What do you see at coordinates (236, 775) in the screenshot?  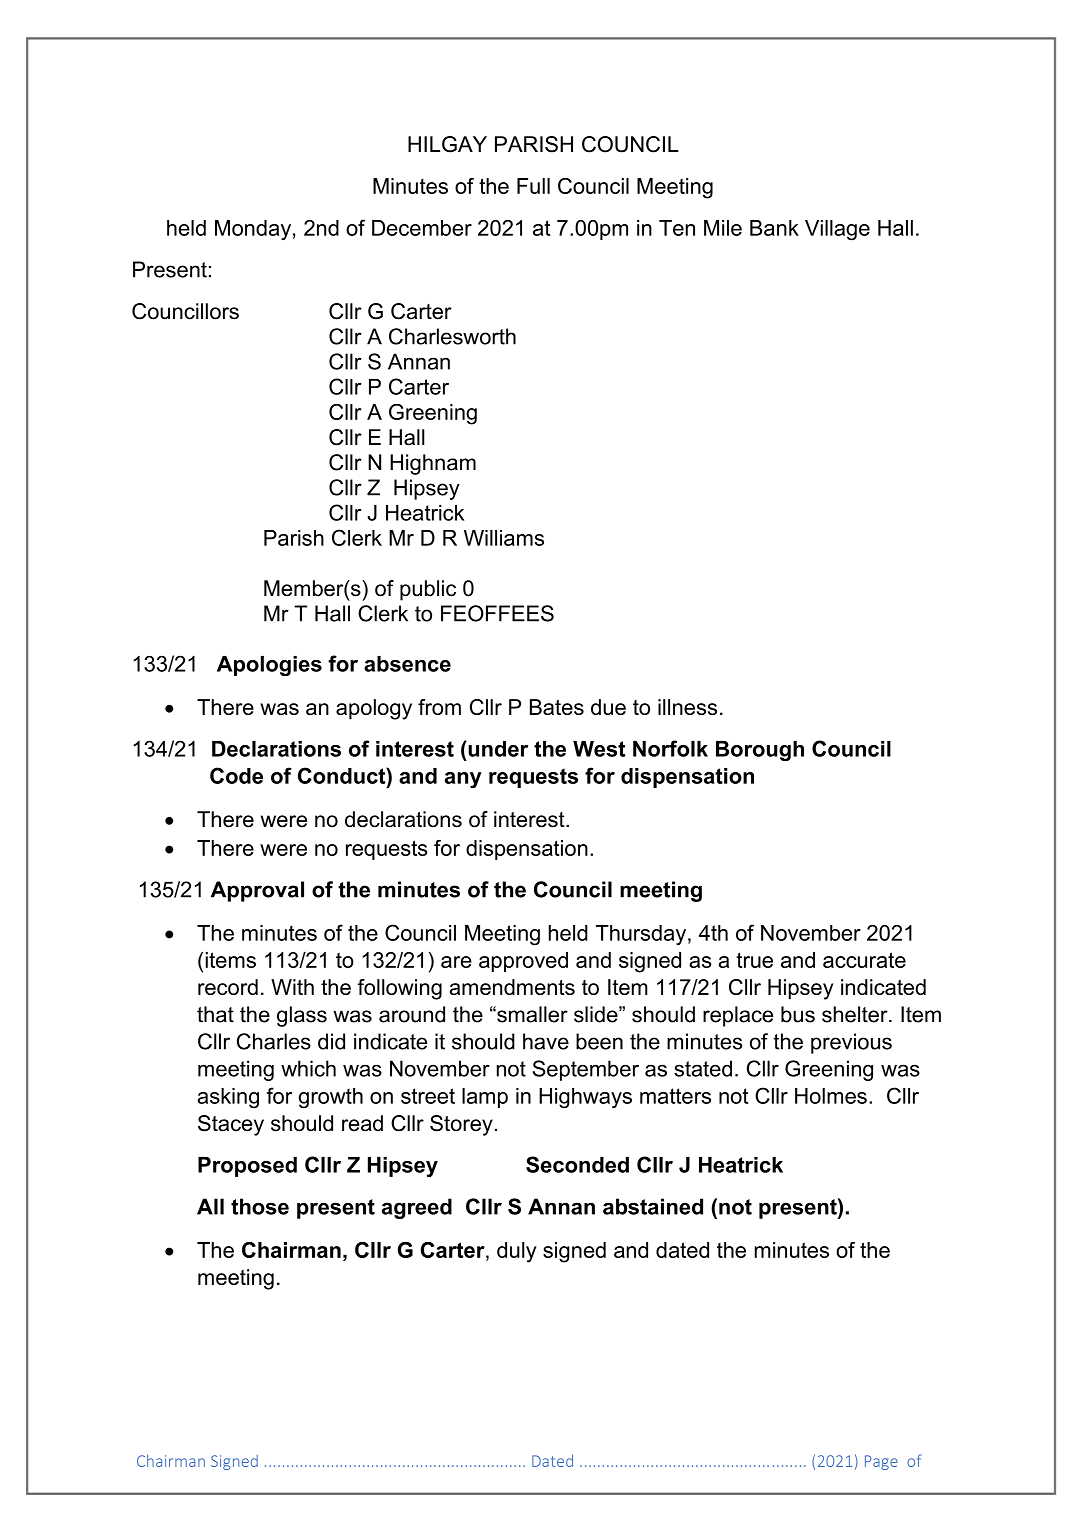 I see `Code` at bounding box center [236, 775].
